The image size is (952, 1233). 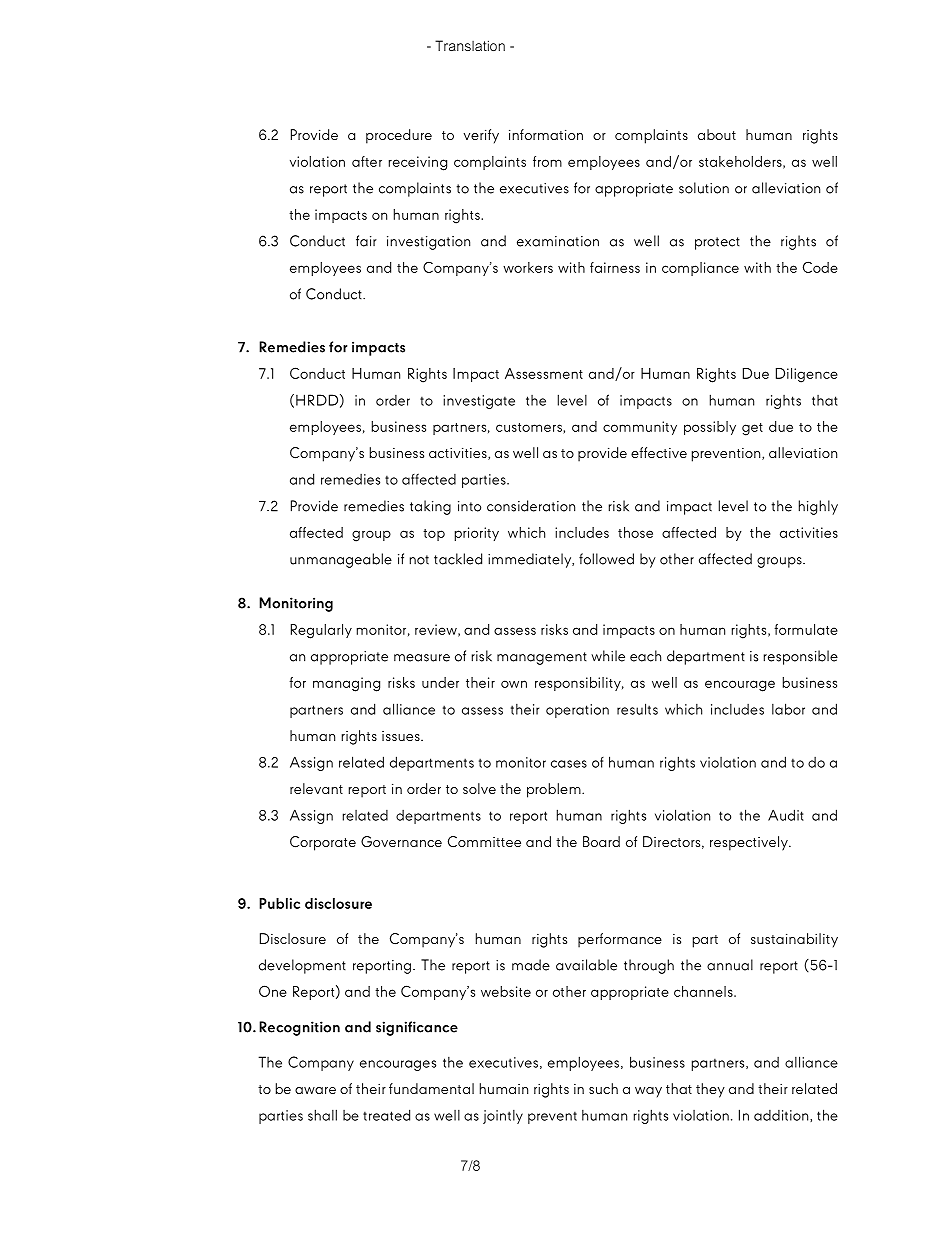 I want to click on jointly, so click(x=503, y=1117).
